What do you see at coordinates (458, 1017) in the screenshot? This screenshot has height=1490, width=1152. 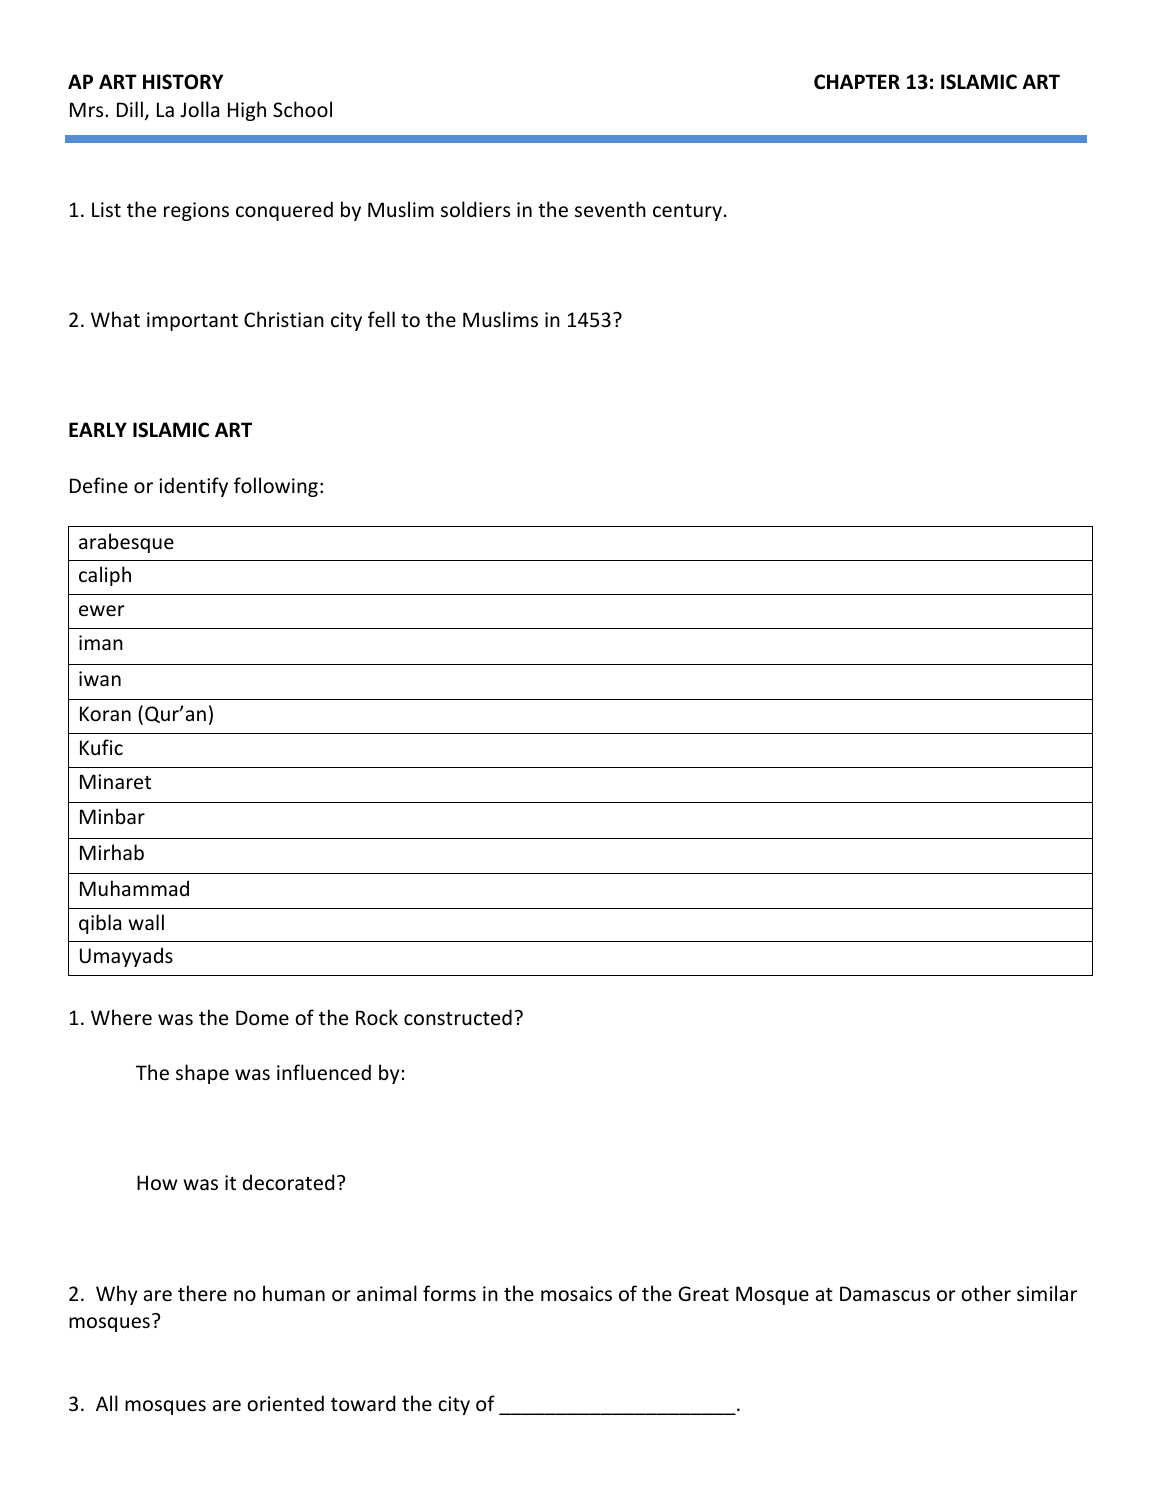 I see `constructed` at bounding box center [458, 1017].
